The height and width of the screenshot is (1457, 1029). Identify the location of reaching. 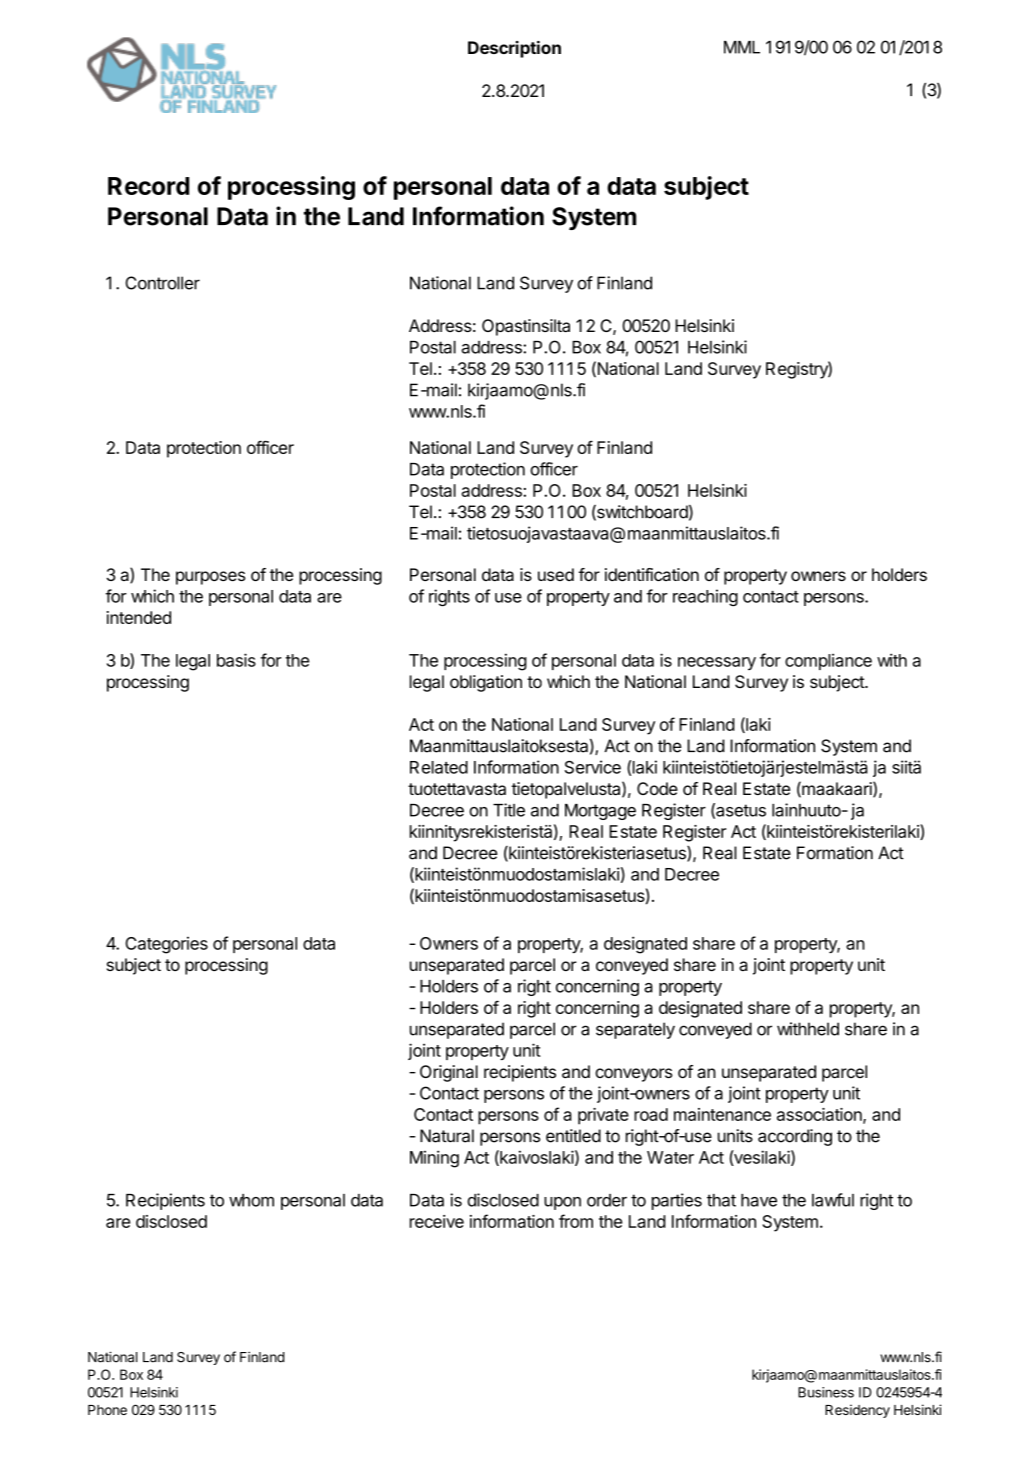
(705, 597).
